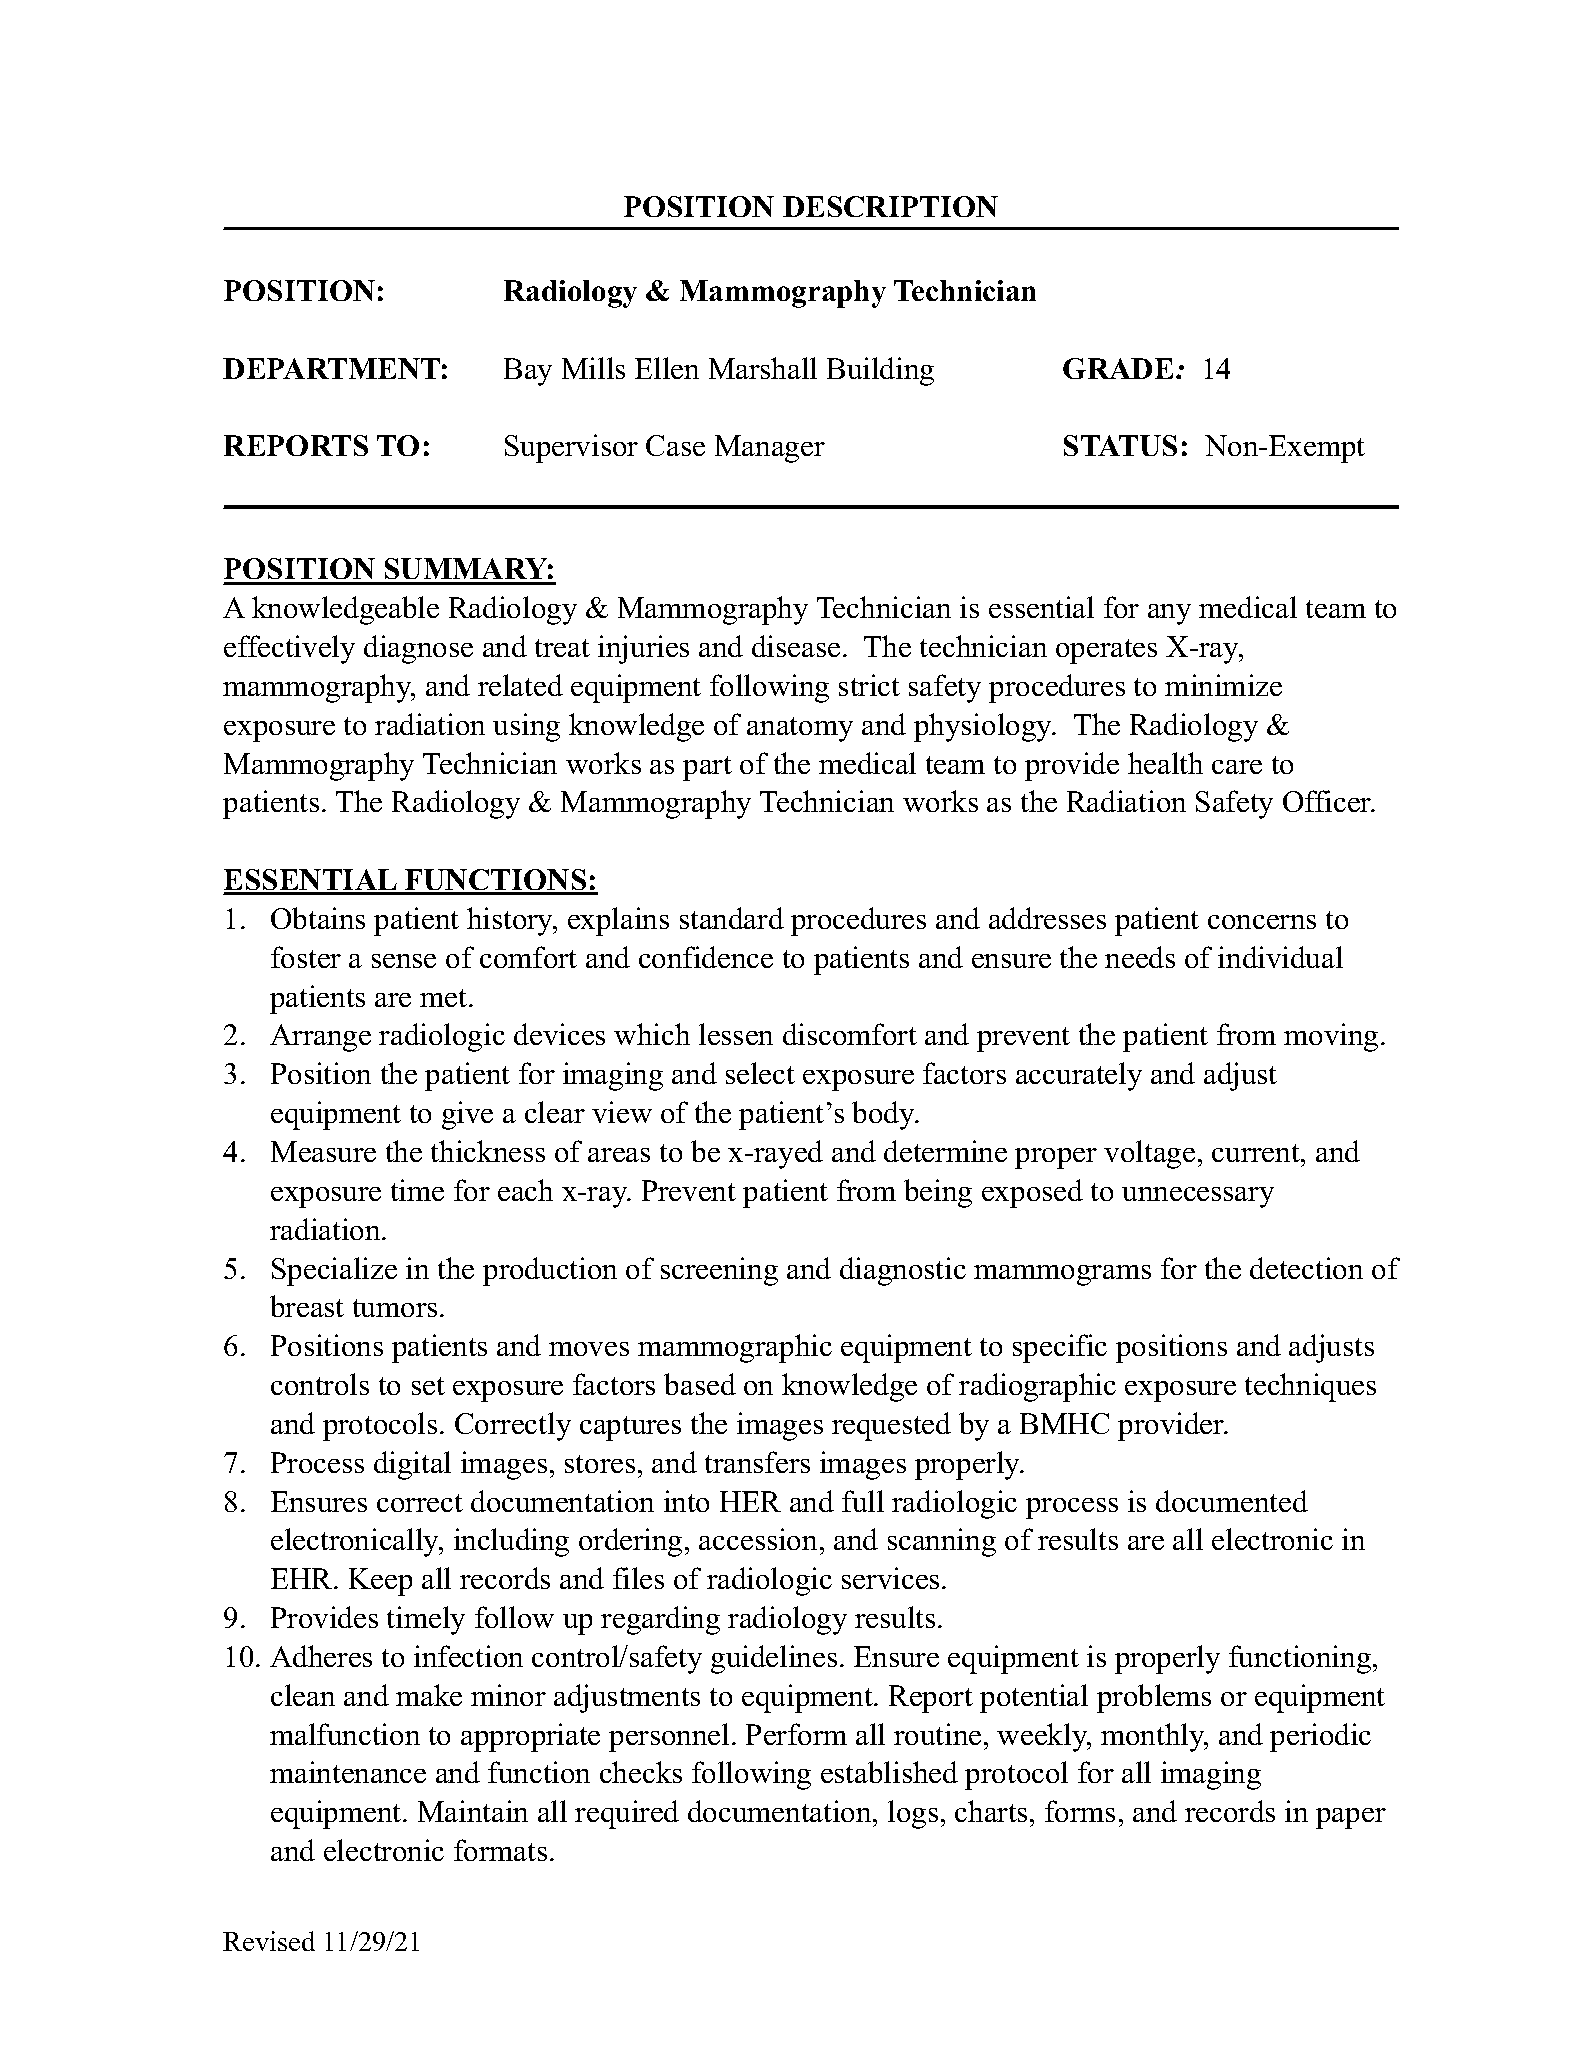 This screenshot has height=2051, width=1585. Describe the element at coordinates (890, 206) in the screenshot. I see `DESCRIPTION` at that location.
